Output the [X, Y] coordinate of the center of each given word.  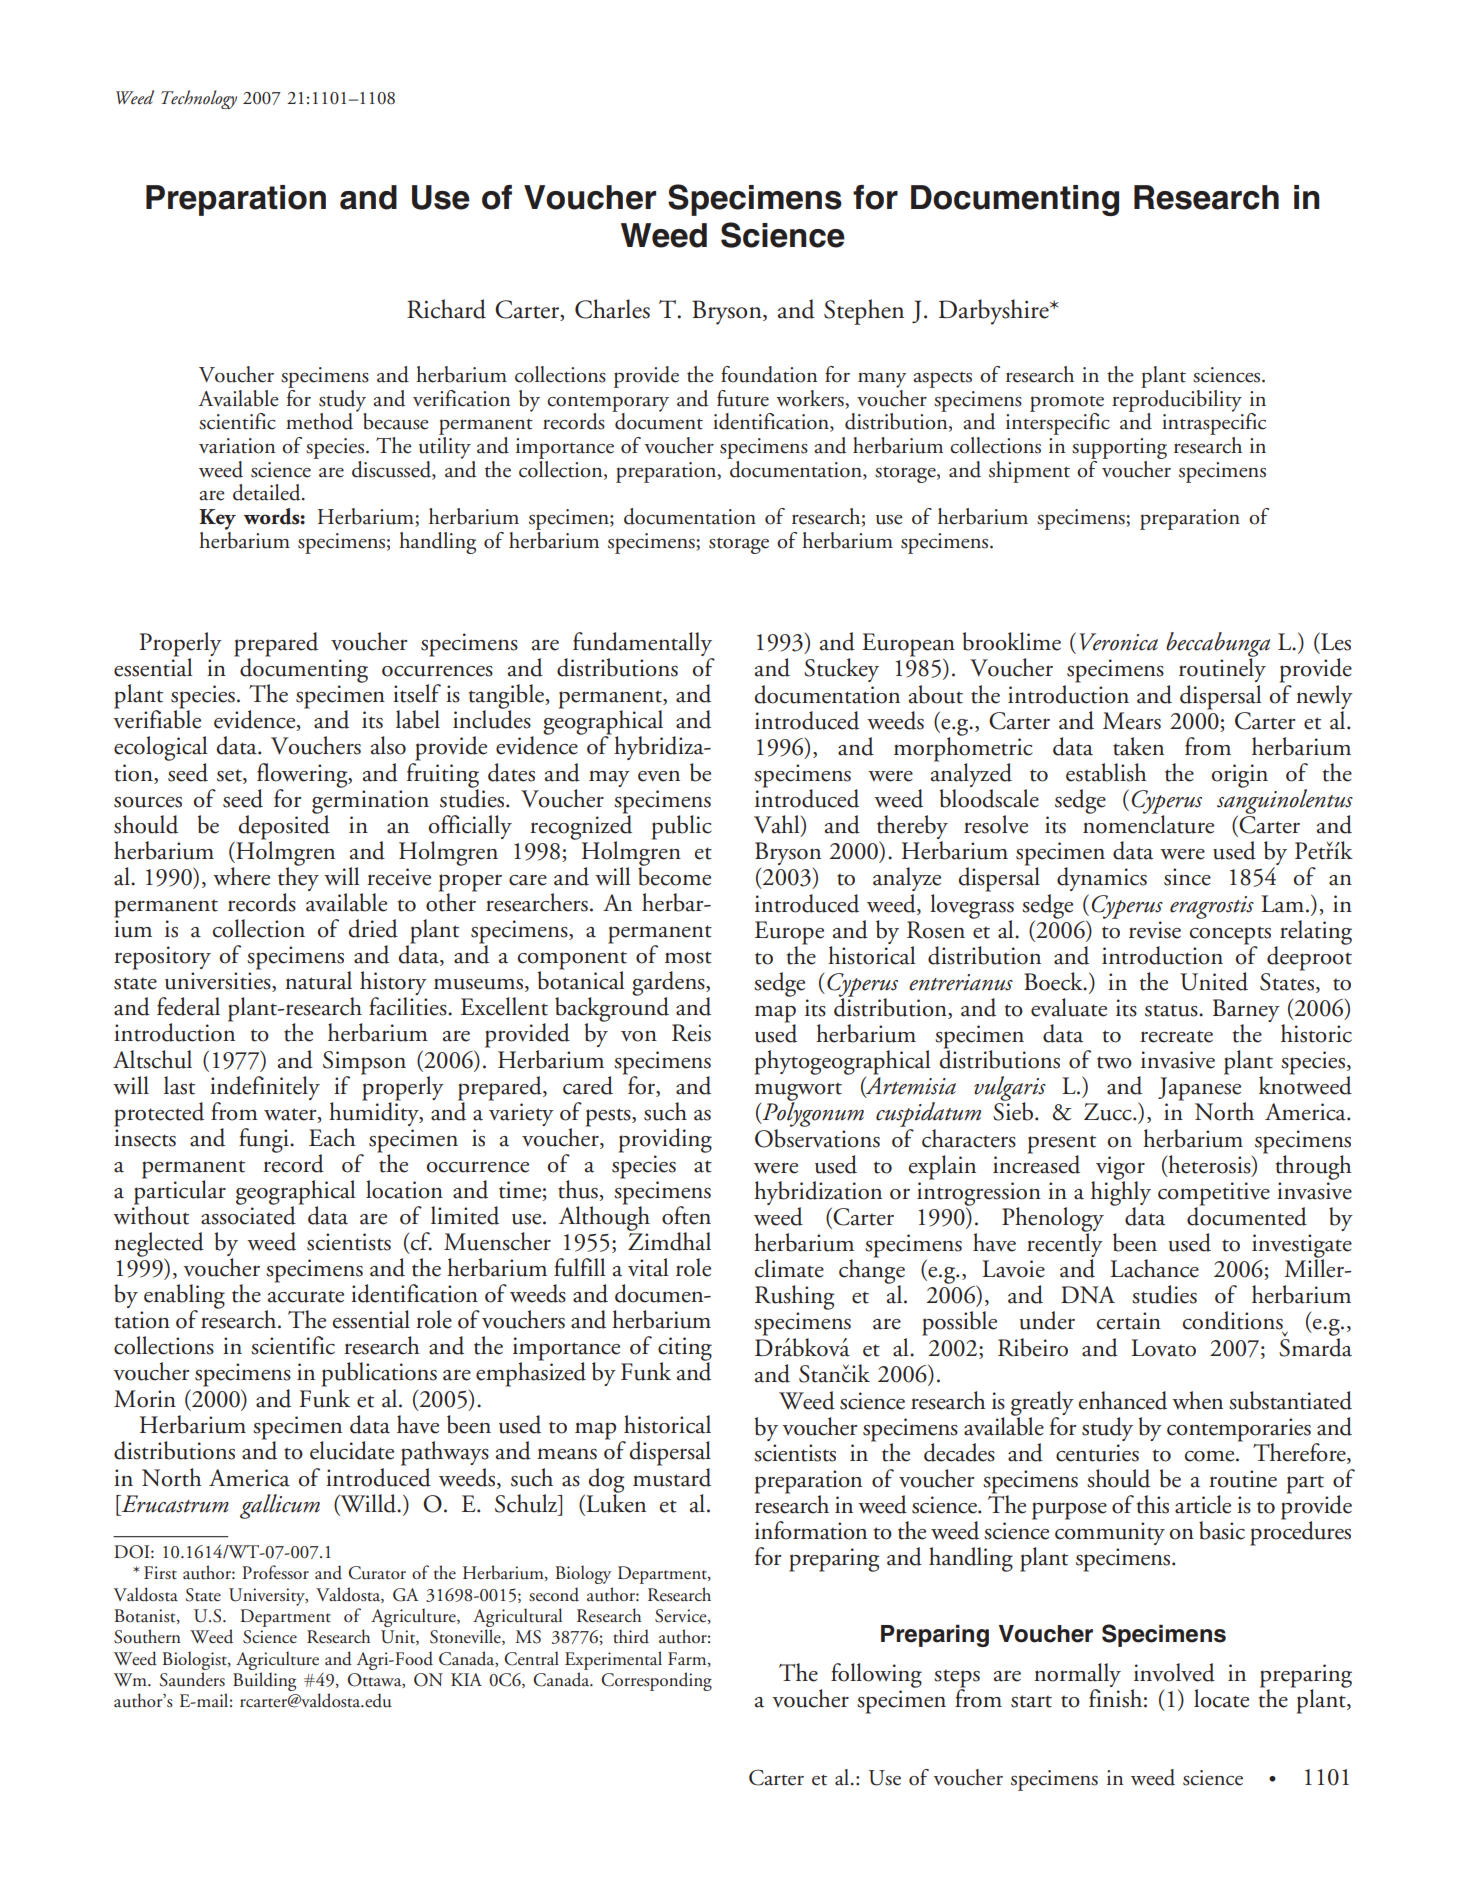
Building [264, 1681]
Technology [199, 99]
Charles [612, 309]
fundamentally [643, 645]
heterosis [1209, 1165]
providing [665, 1140]
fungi [265, 1140]
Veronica [1119, 642]
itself [417, 693]
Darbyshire [995, 312]
